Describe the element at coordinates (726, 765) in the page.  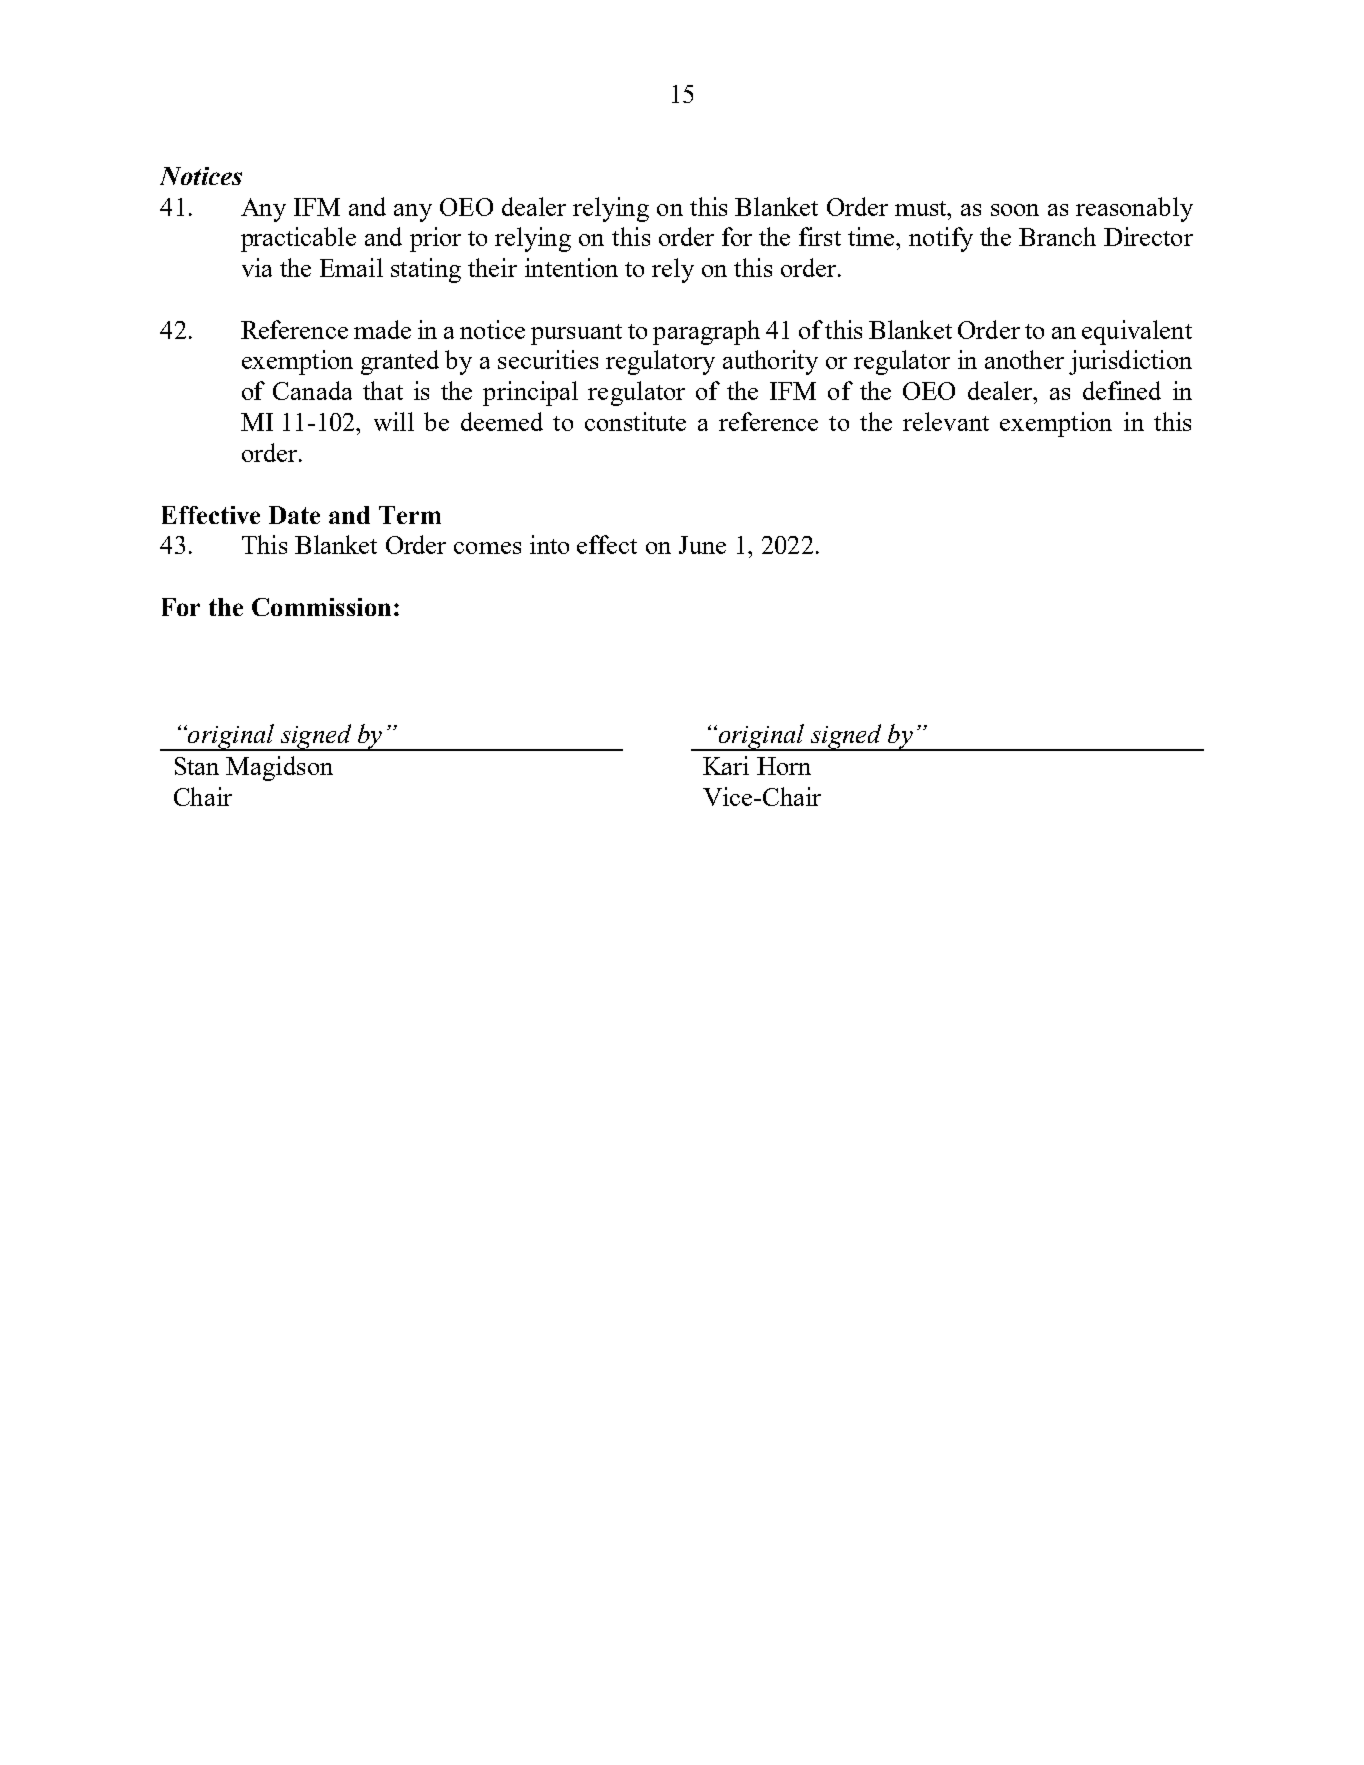
I see `Kari` at that location.
